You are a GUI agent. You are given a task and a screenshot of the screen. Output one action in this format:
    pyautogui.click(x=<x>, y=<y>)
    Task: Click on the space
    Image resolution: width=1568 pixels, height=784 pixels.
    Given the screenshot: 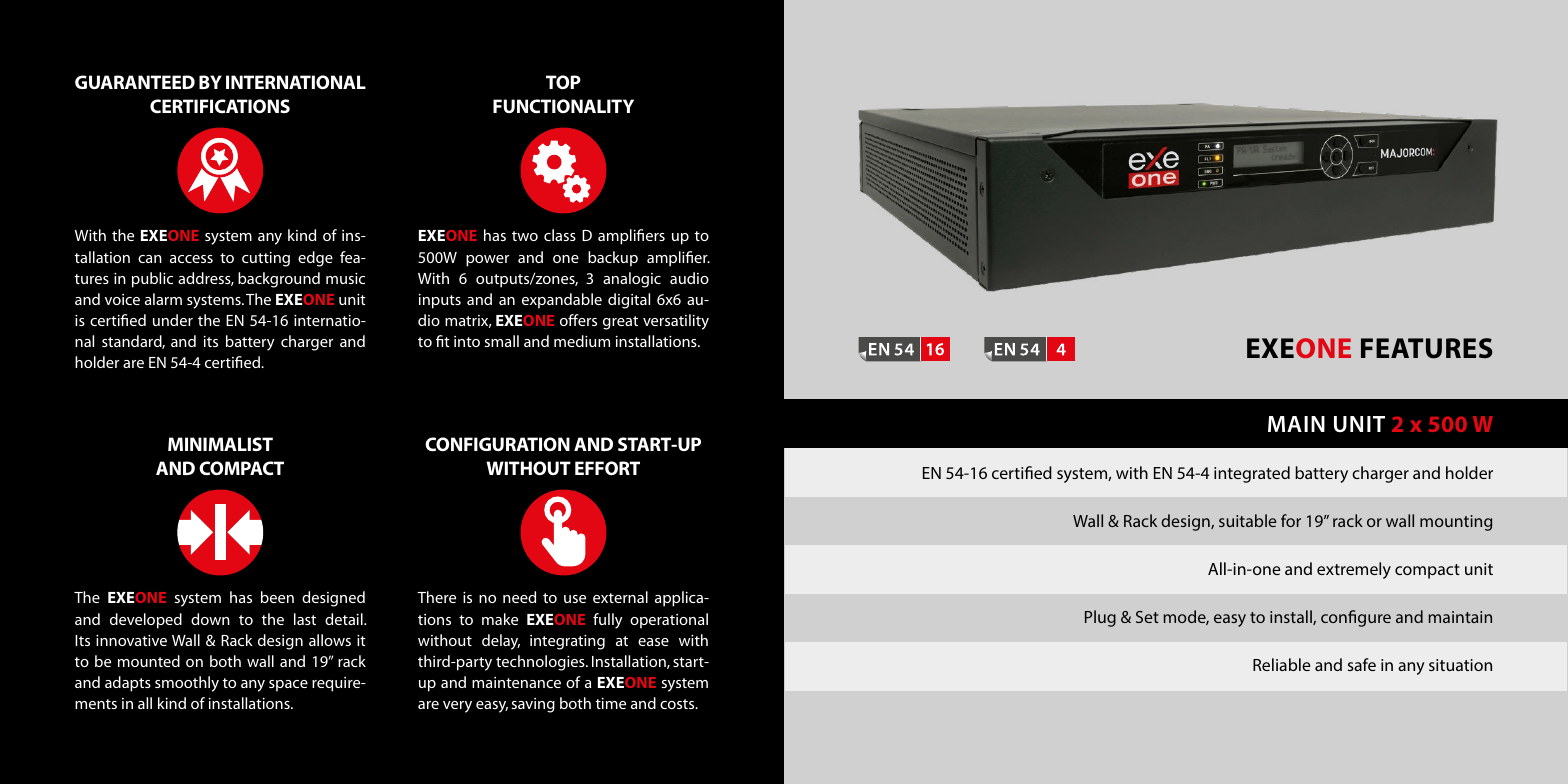 What is the action you would take?
    pyautogui.click(x=288, y=686)
